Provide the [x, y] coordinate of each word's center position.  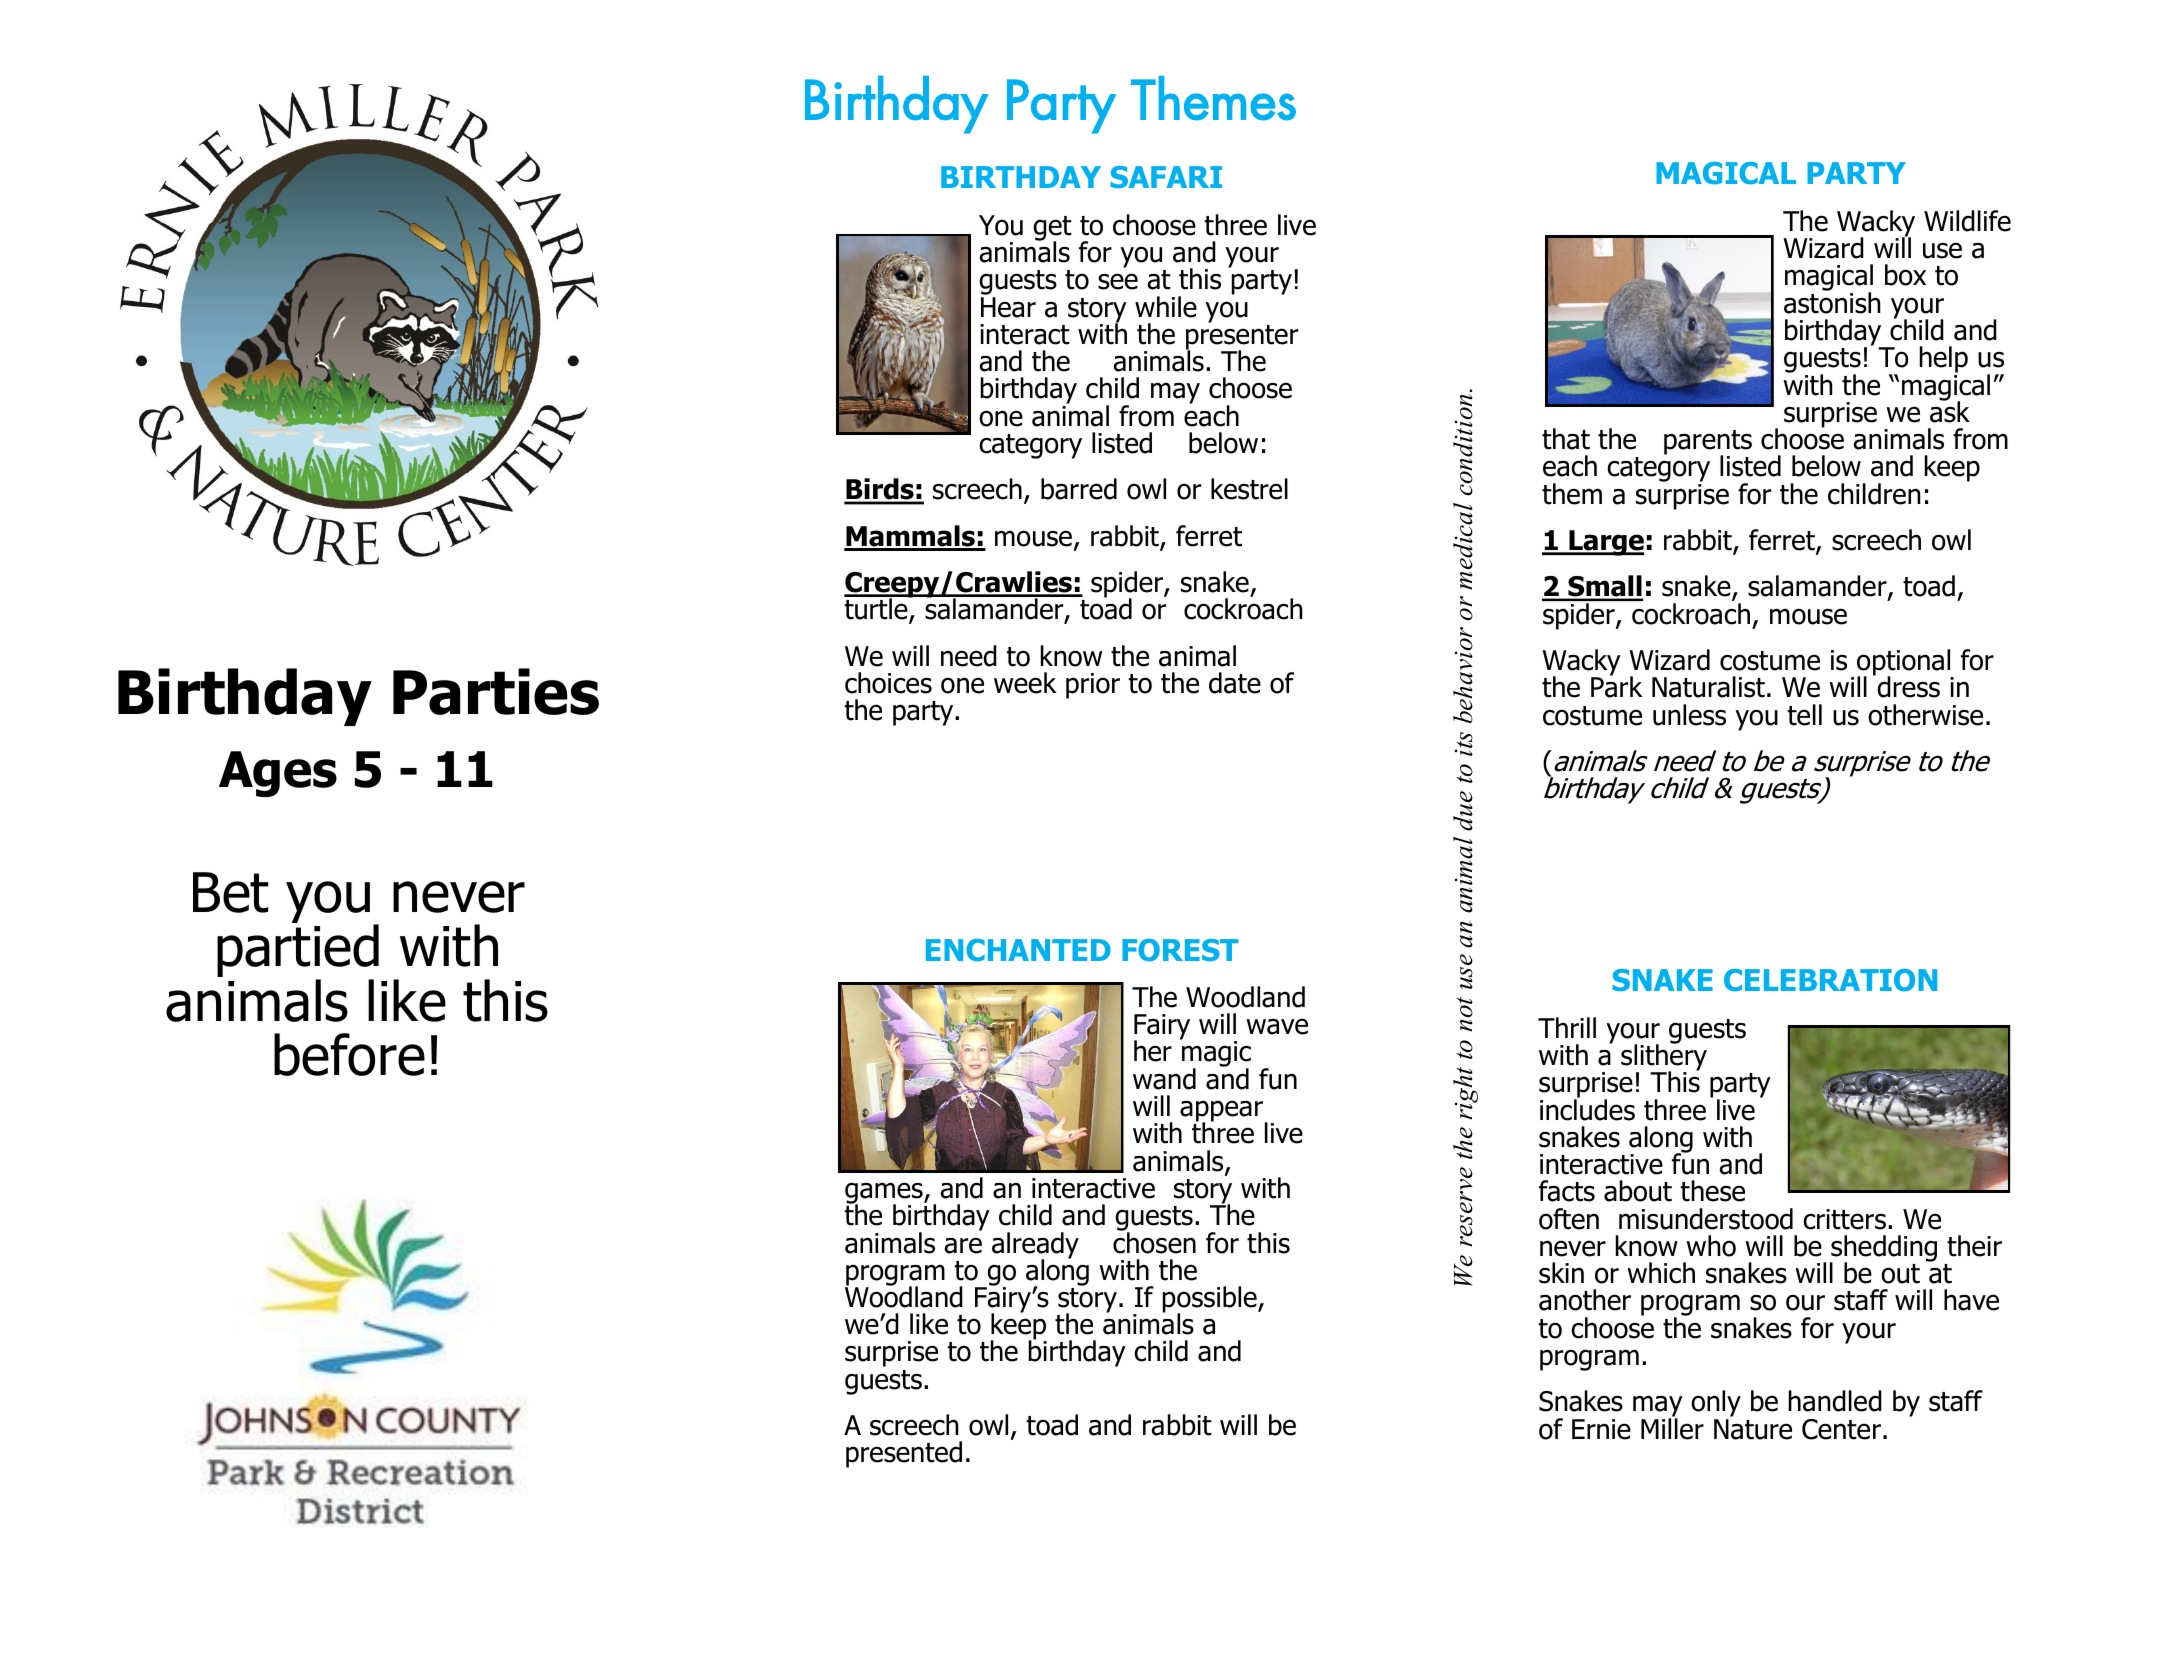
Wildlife [1967, 221]
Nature [1753, 1429]
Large [1605, 543]
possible [1211, 1300]
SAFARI [1166, 177]
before [349, 1054]
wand [1164, 1079]
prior [1093, 686]
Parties [496, 691]
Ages [278, 774]
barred [1079, 489]
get [1052, 229]
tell [1804, 715]
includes [1587, 1109]
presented [904, 1454]
